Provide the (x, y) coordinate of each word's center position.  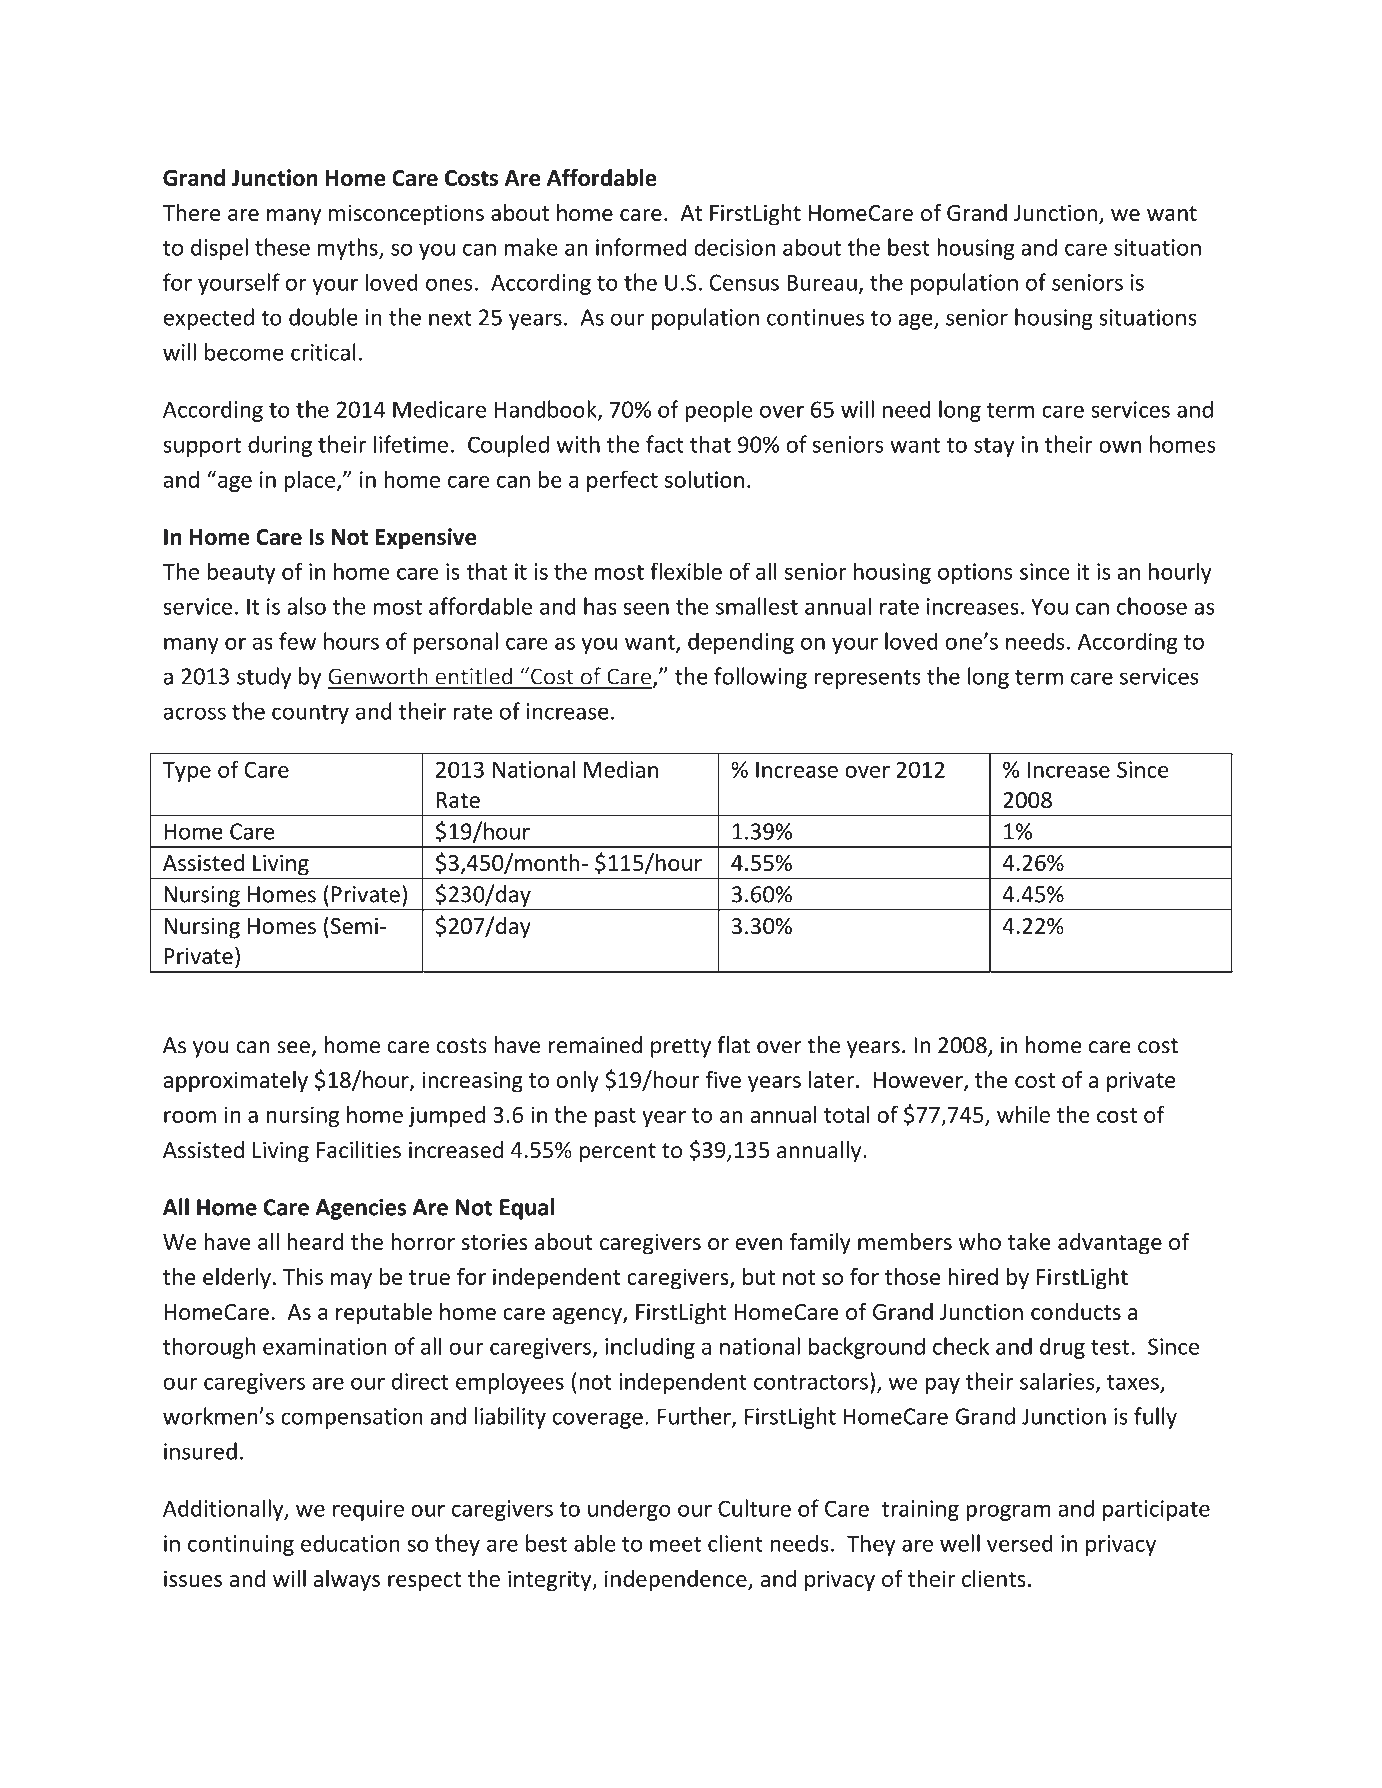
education (350, 1543)
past (615, 1117)
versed (1020, 1543)
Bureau (822, 282)
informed (641, 247)
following (760, 678)
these (282, 247)
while (1023, 1114)
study (264, 678)
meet (675, 1544)
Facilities (359, 1150)
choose (1152, 606)
